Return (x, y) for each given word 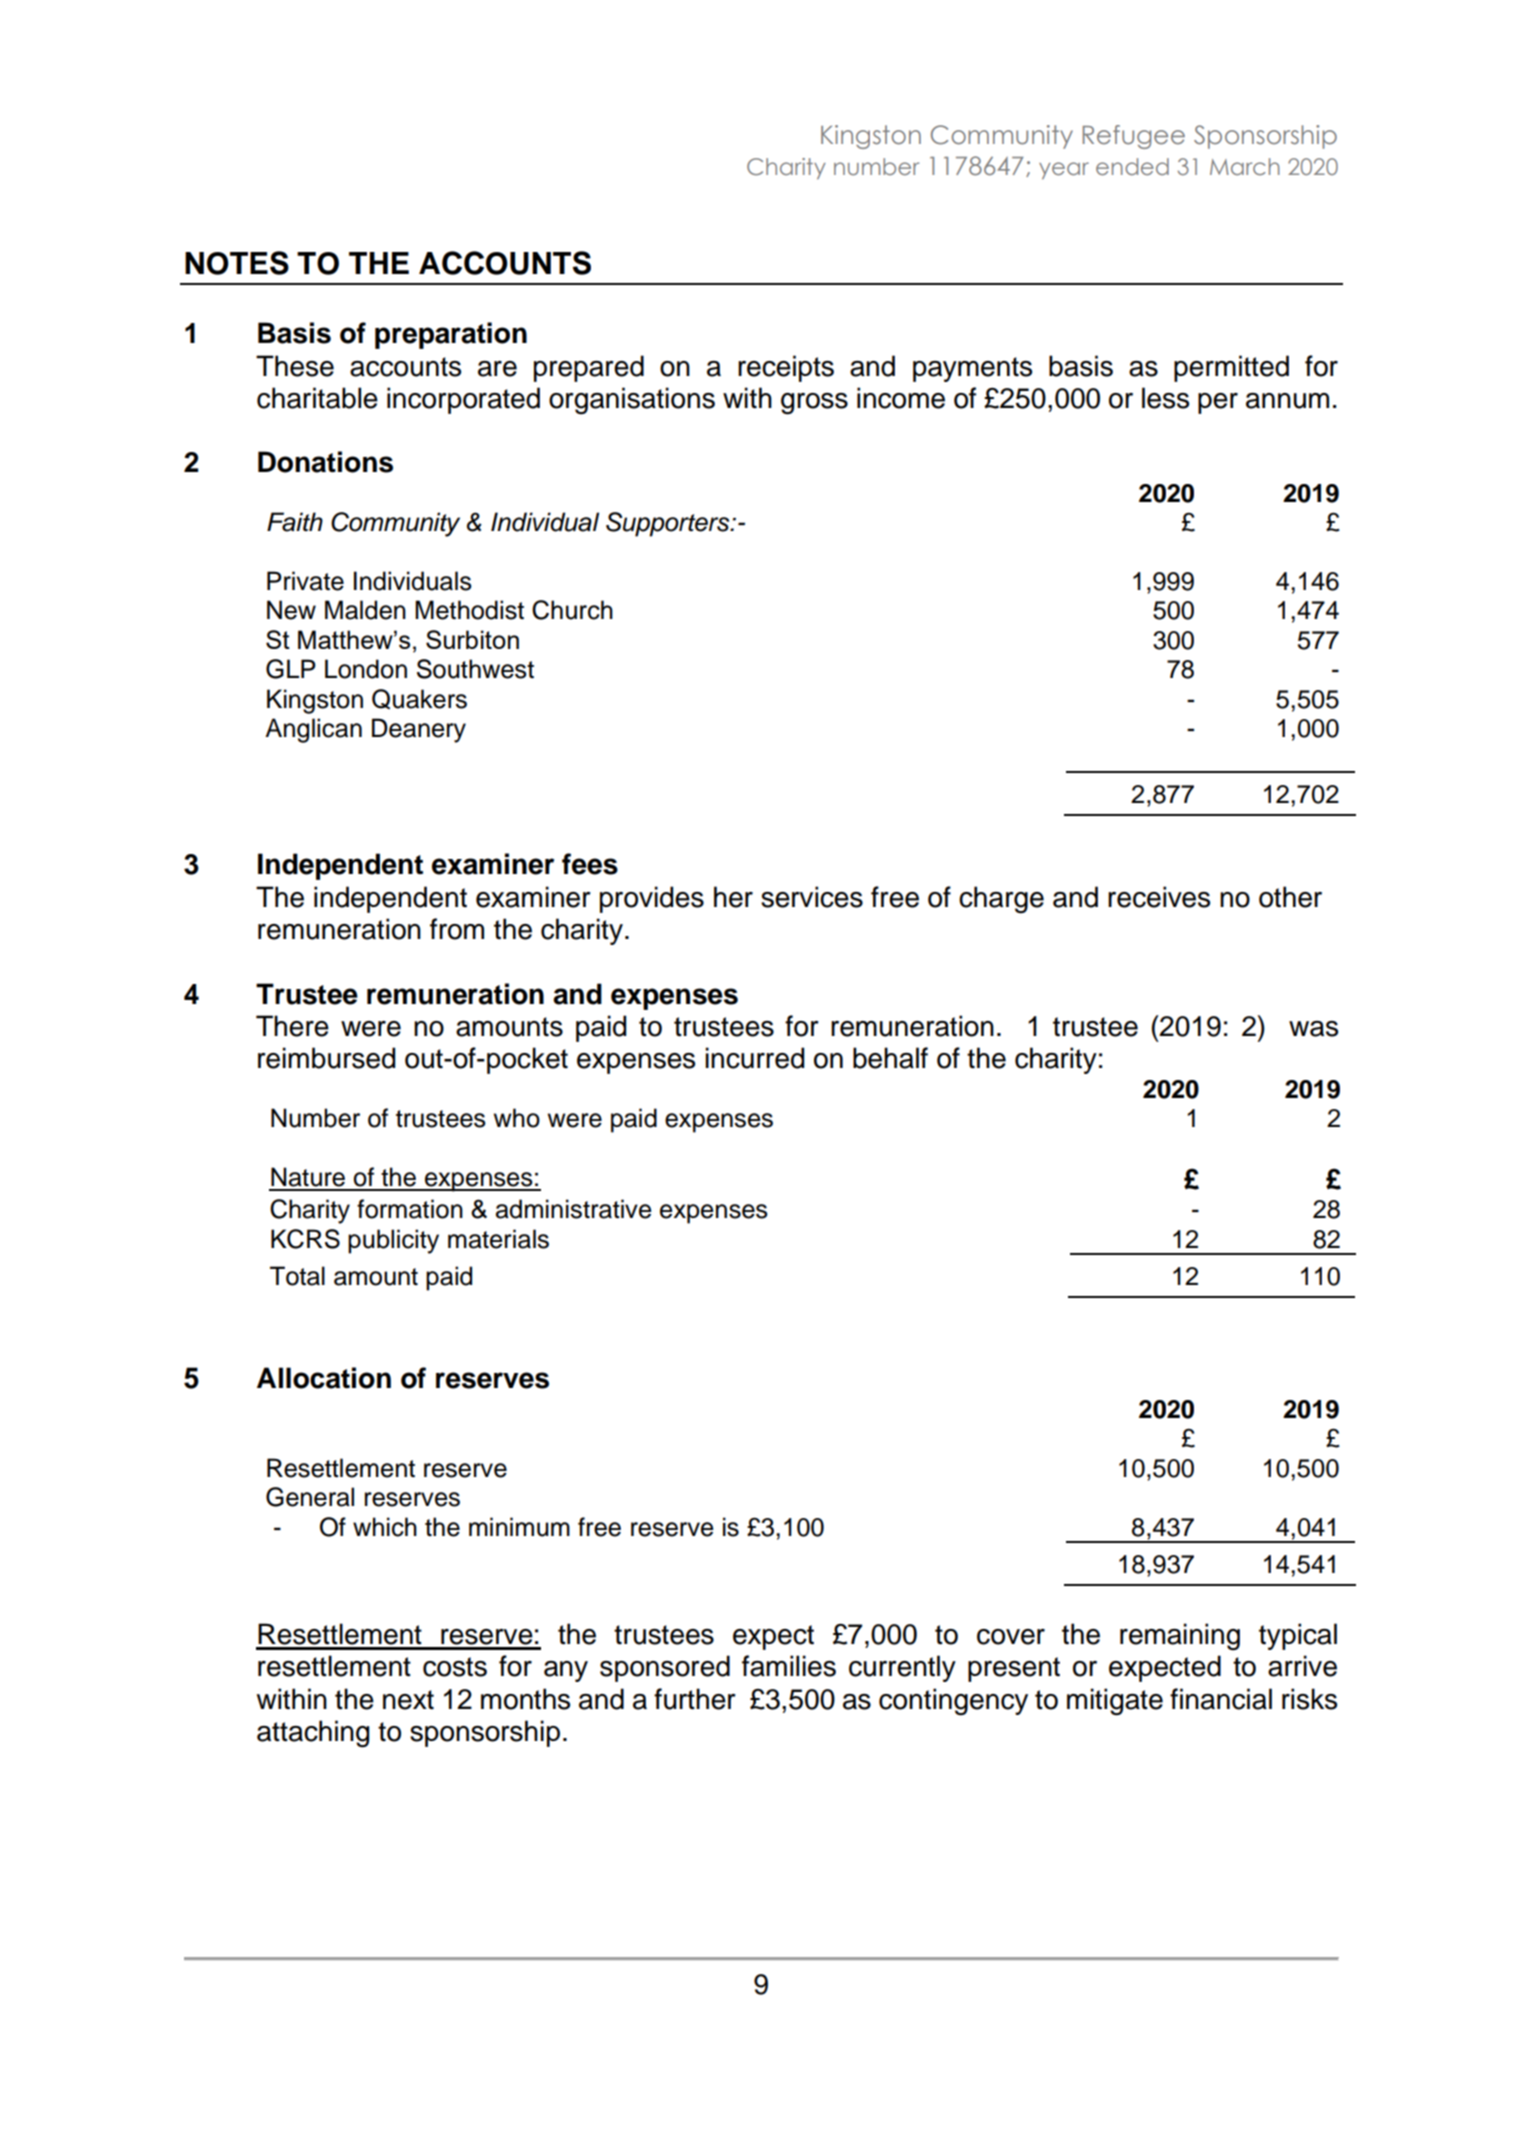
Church (572, 610)
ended (1132, 166)
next (408, 1700)
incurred (754, 1058)
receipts (786, 368)
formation (410, 1209)
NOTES (237, 263)
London (366, 669)
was (1313, 1029)
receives (1159, 897)
